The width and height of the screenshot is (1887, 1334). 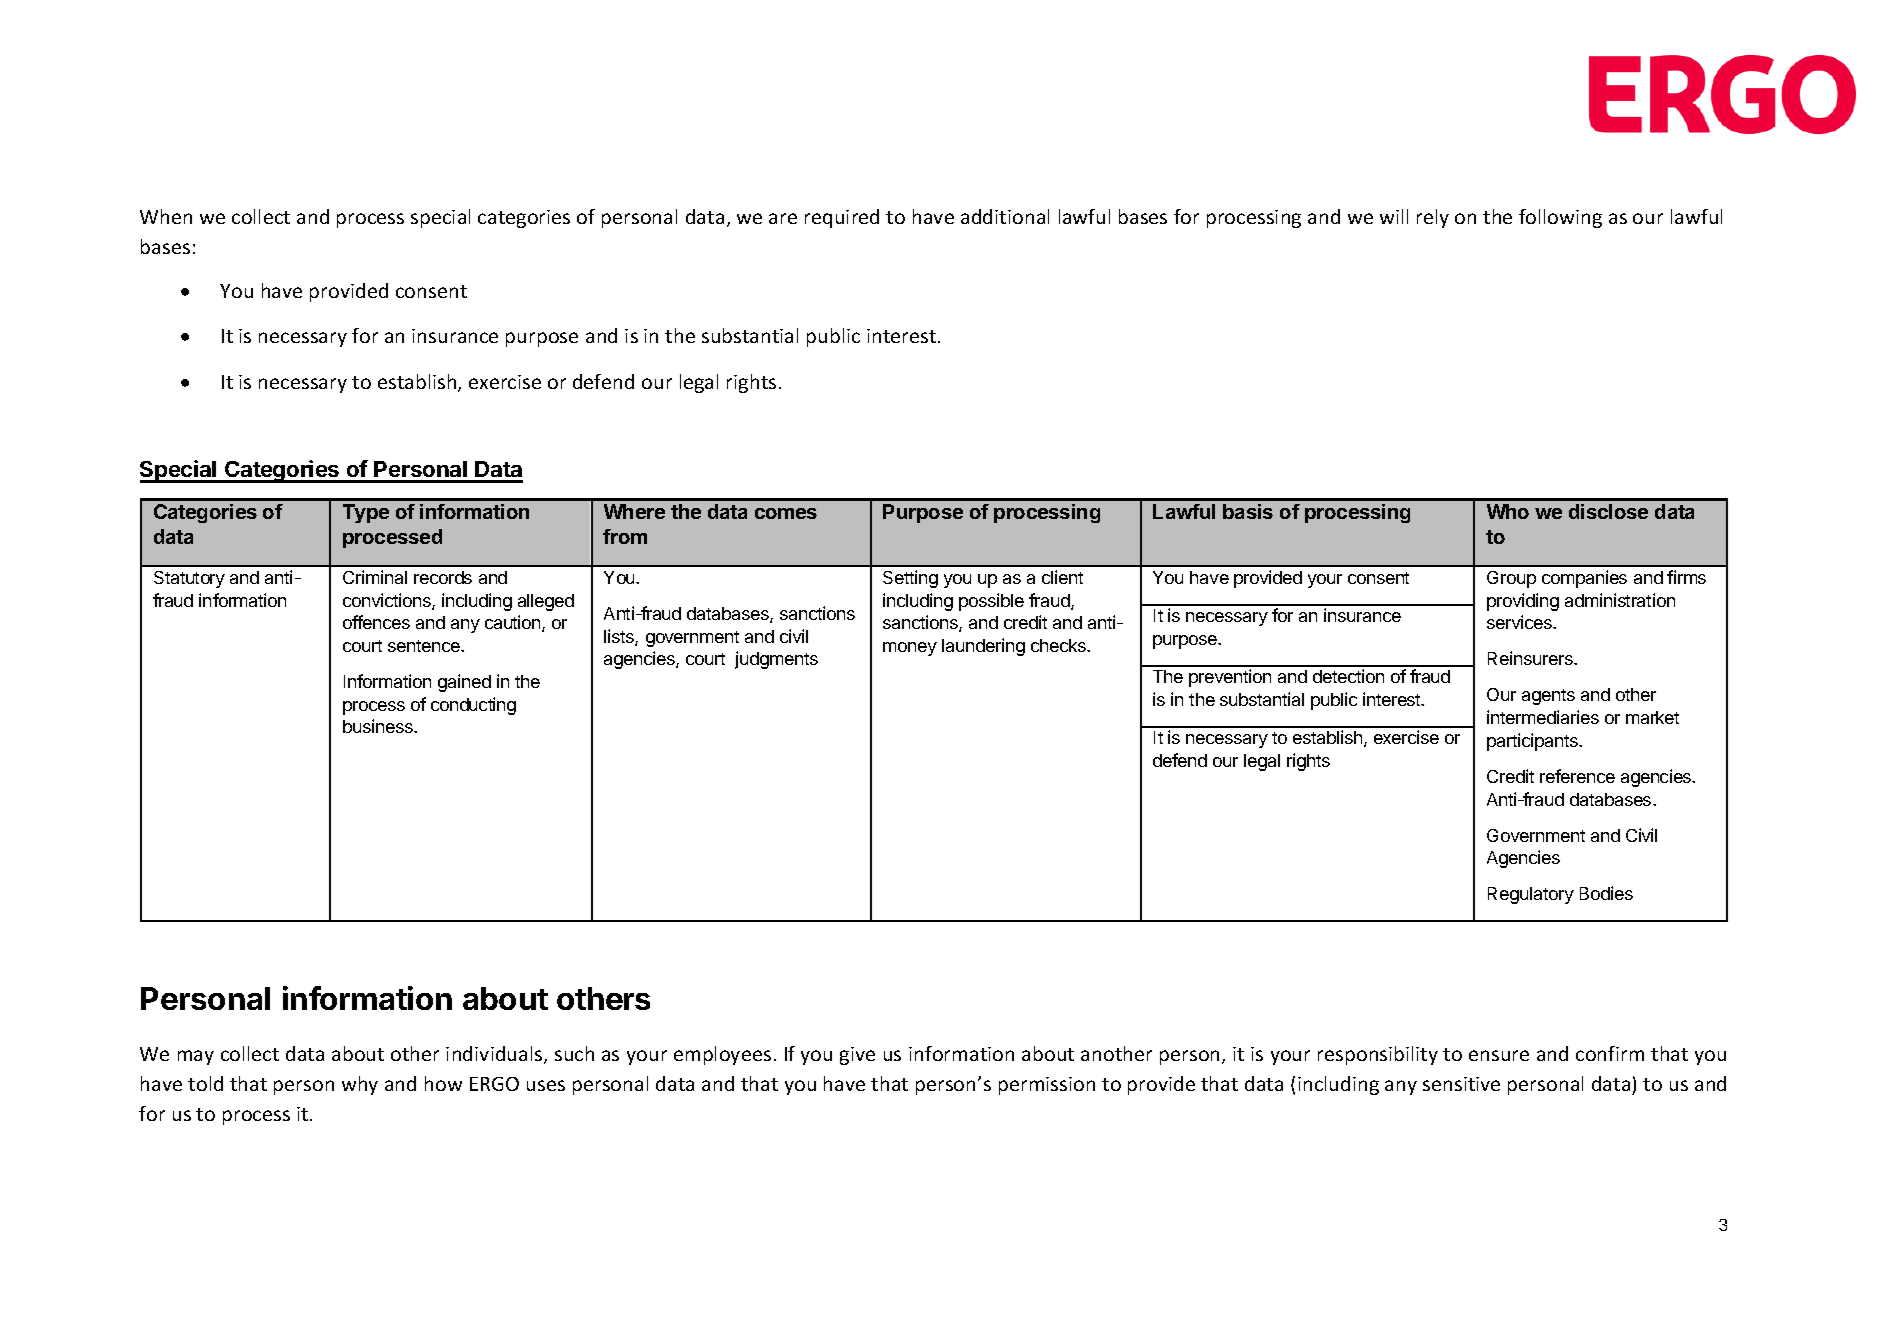 I want to click on services, so click(x=1520, y=622).
